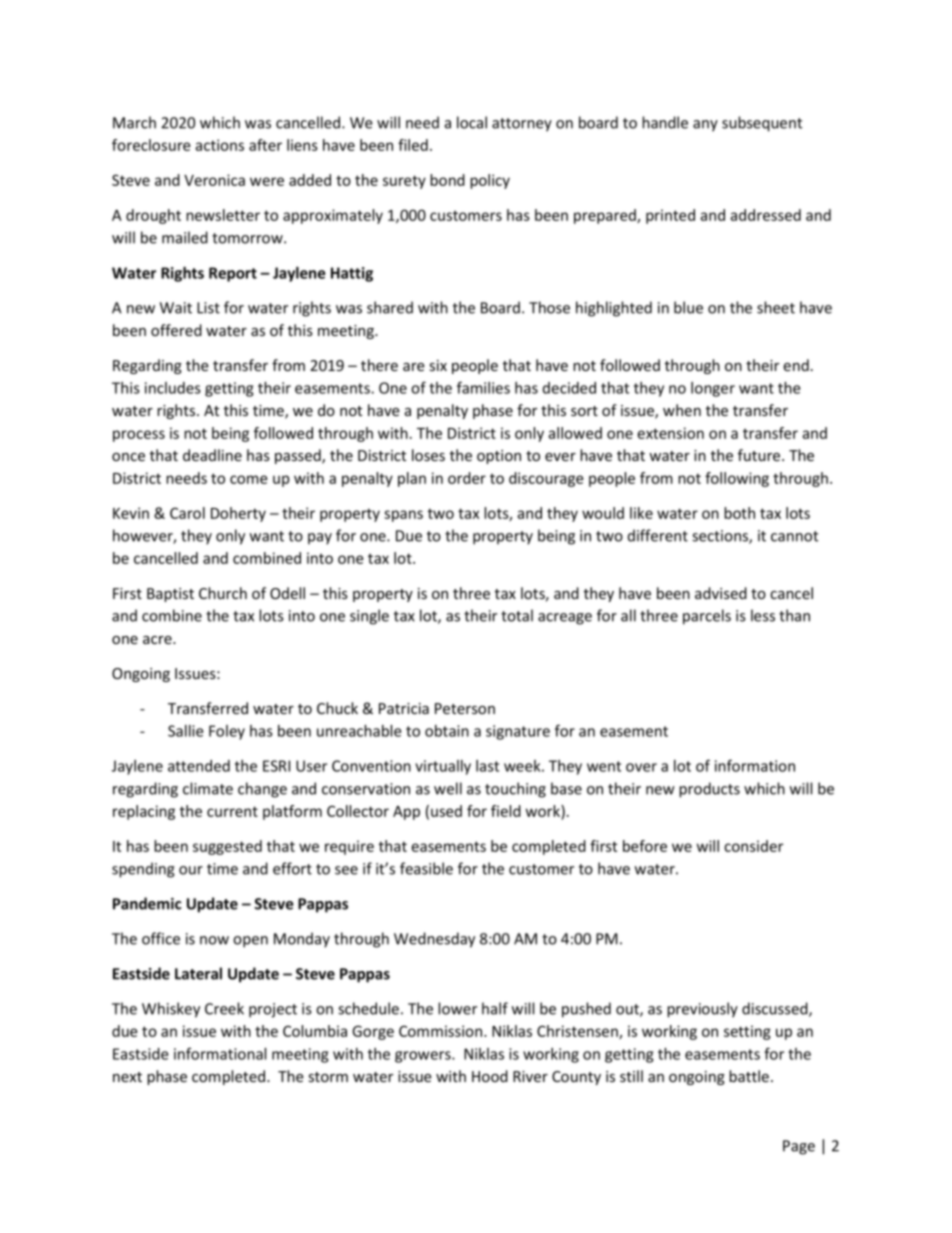 The width and height of the screenshot is (952, 1233). I want to click on next, so click(127, 1077).
